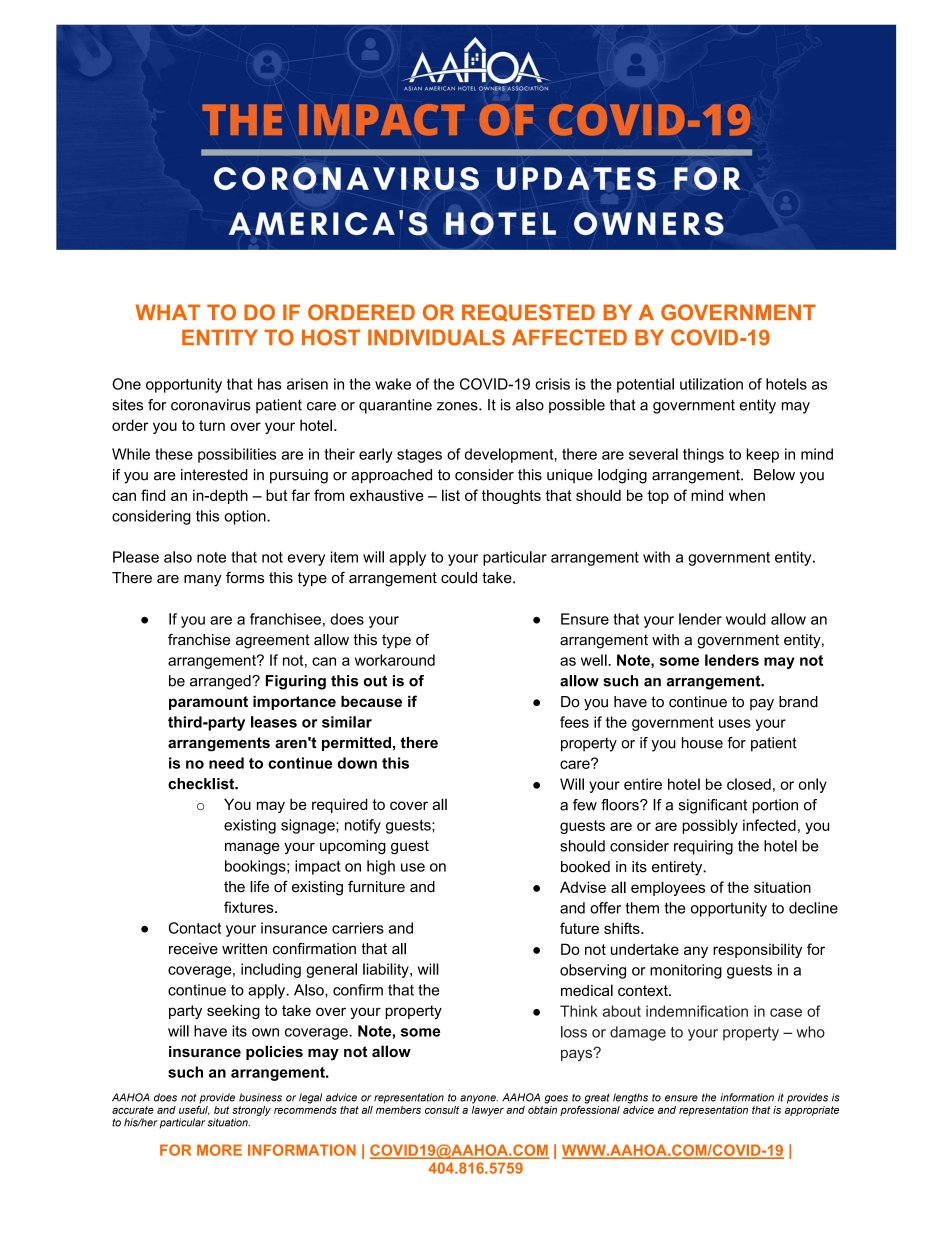 This screenshot has width=952, height=1233. Describe the element at coordinates (208, 703) in the screenshot. I see `paramount` at that location.
